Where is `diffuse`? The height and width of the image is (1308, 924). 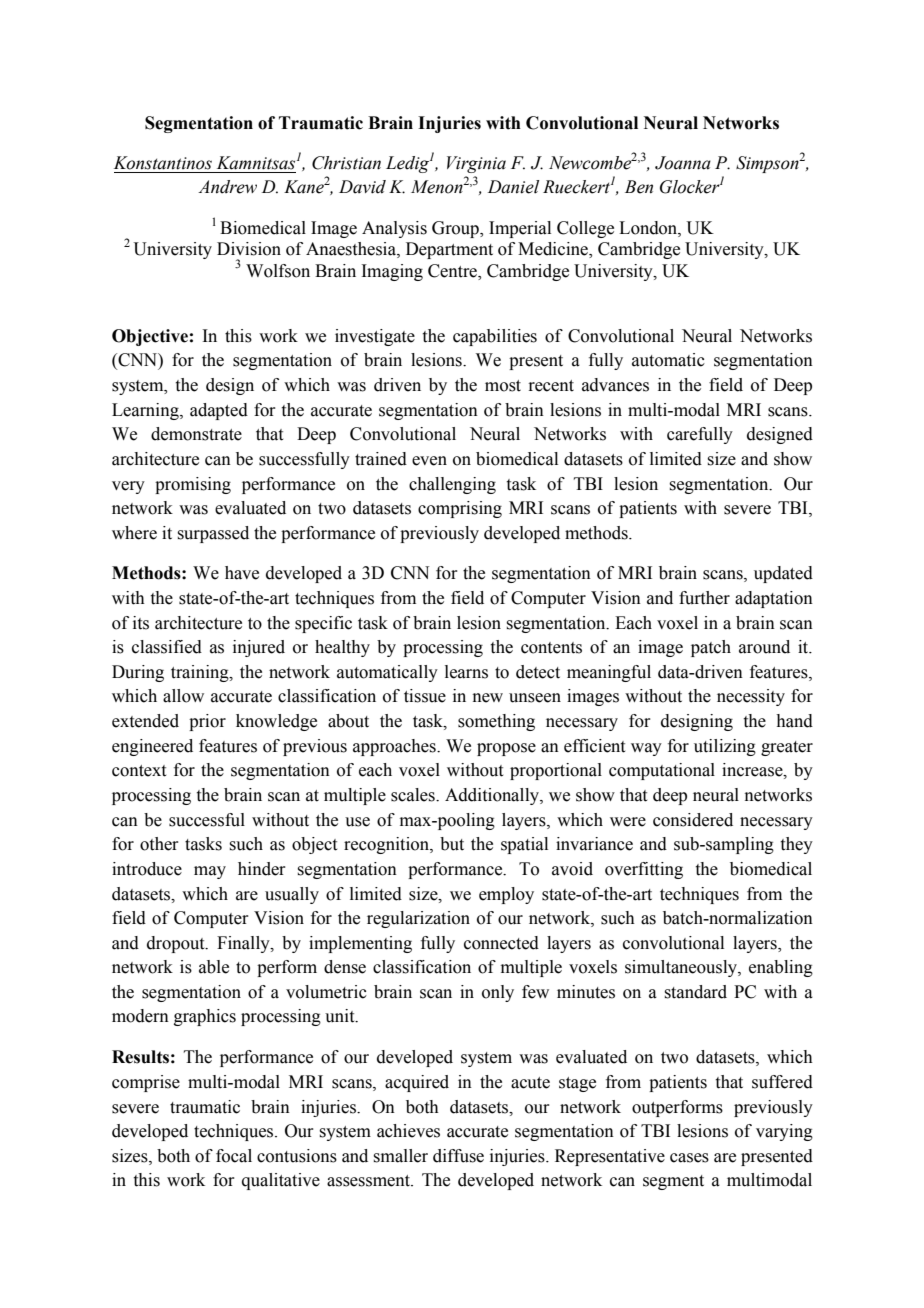 diffuse is located at coordinates (458, 1156).
